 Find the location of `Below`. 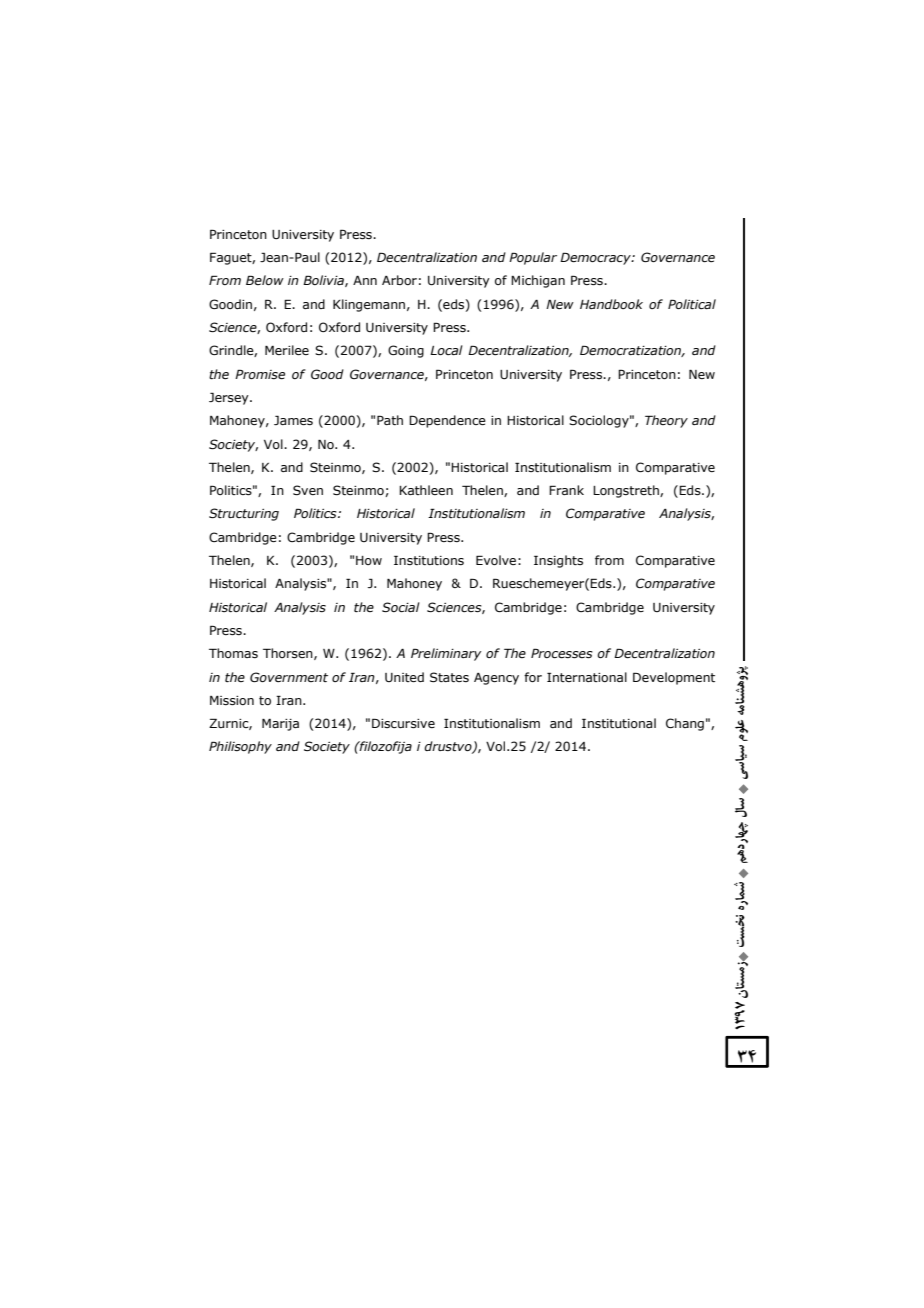

Below is located at coordinates (265, 280).
